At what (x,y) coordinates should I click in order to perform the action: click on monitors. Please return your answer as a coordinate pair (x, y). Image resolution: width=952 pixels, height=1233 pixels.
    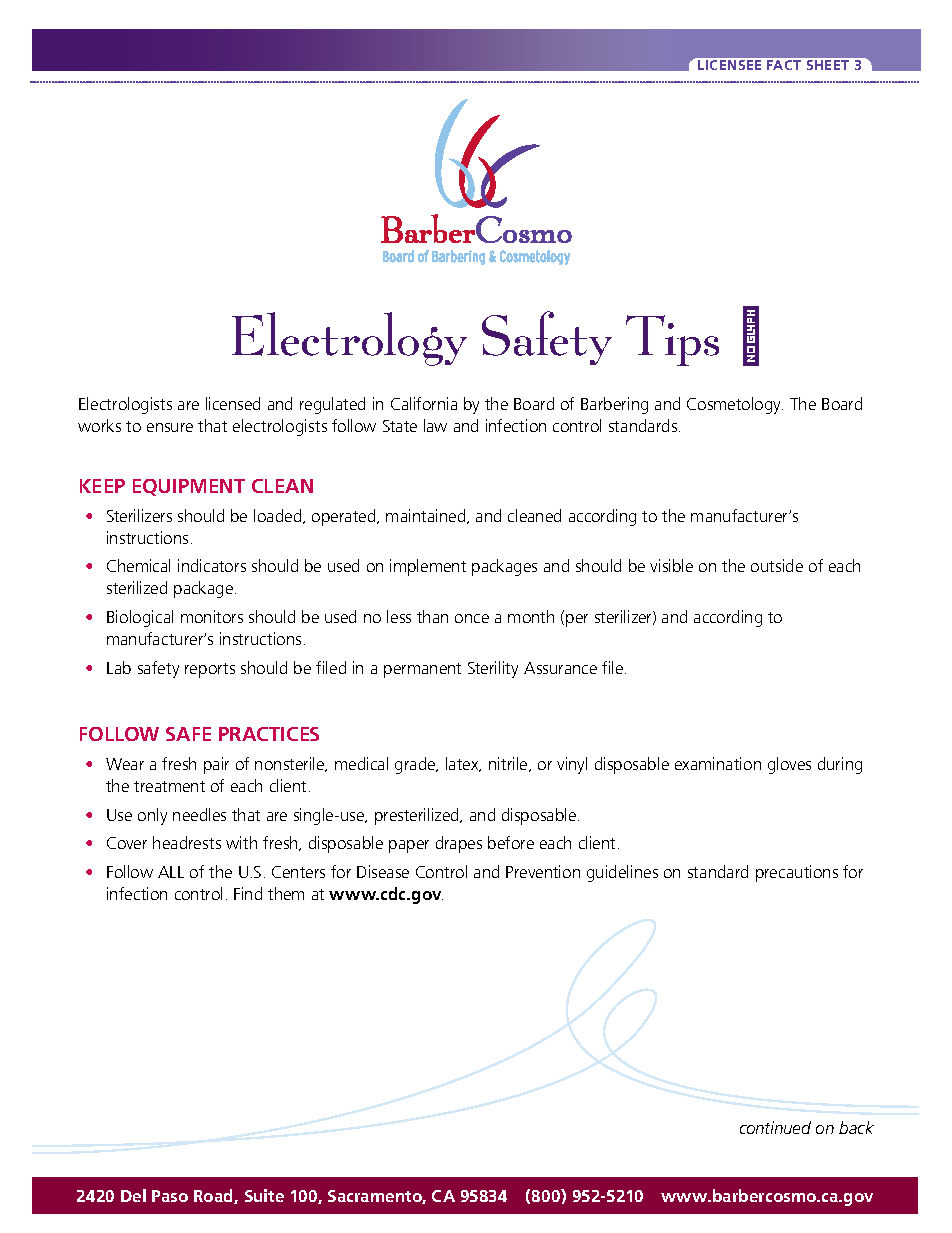
    Looking at the image, I should click on (212, 616).
